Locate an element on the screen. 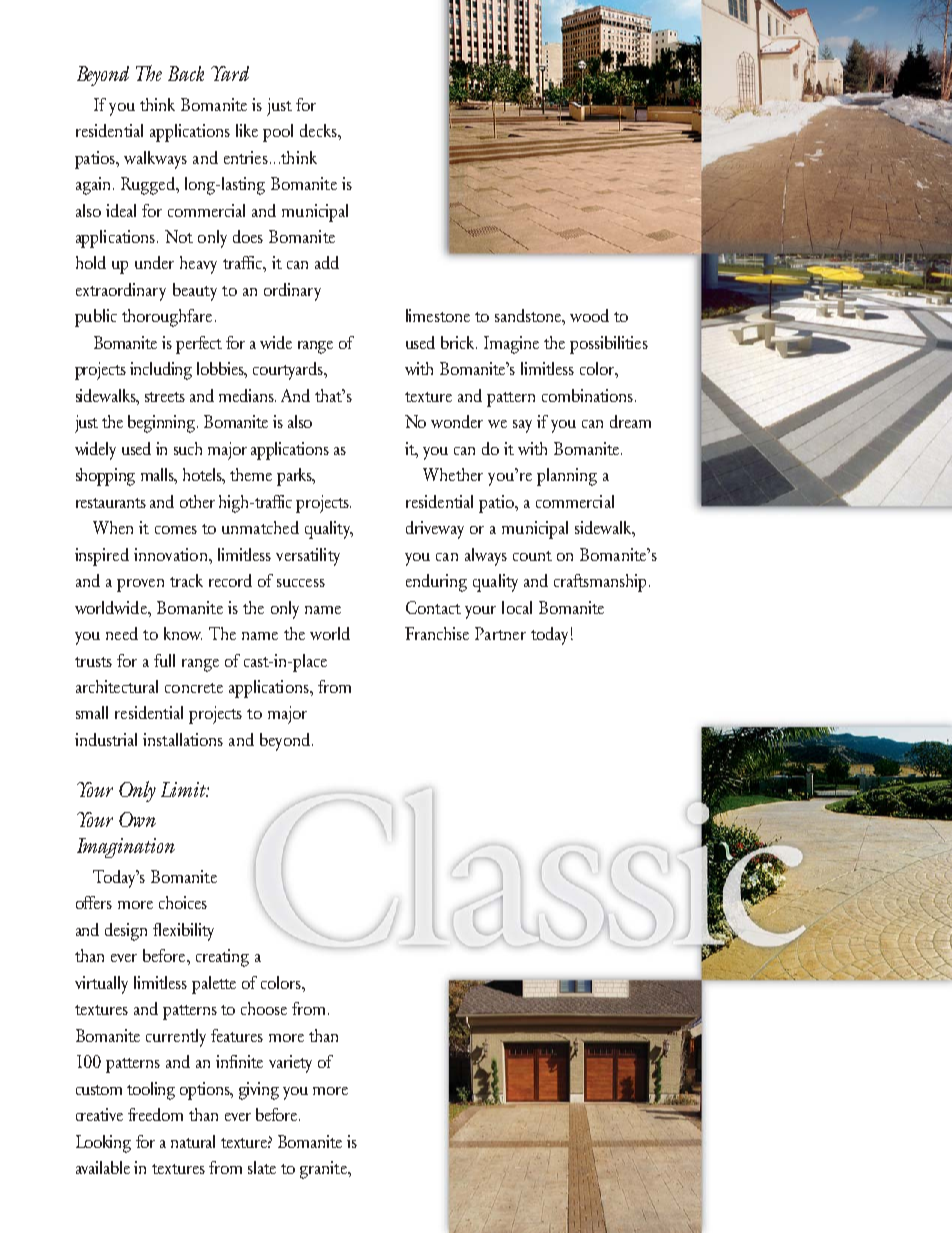  Franchise is located at coordinates (437, 633).
